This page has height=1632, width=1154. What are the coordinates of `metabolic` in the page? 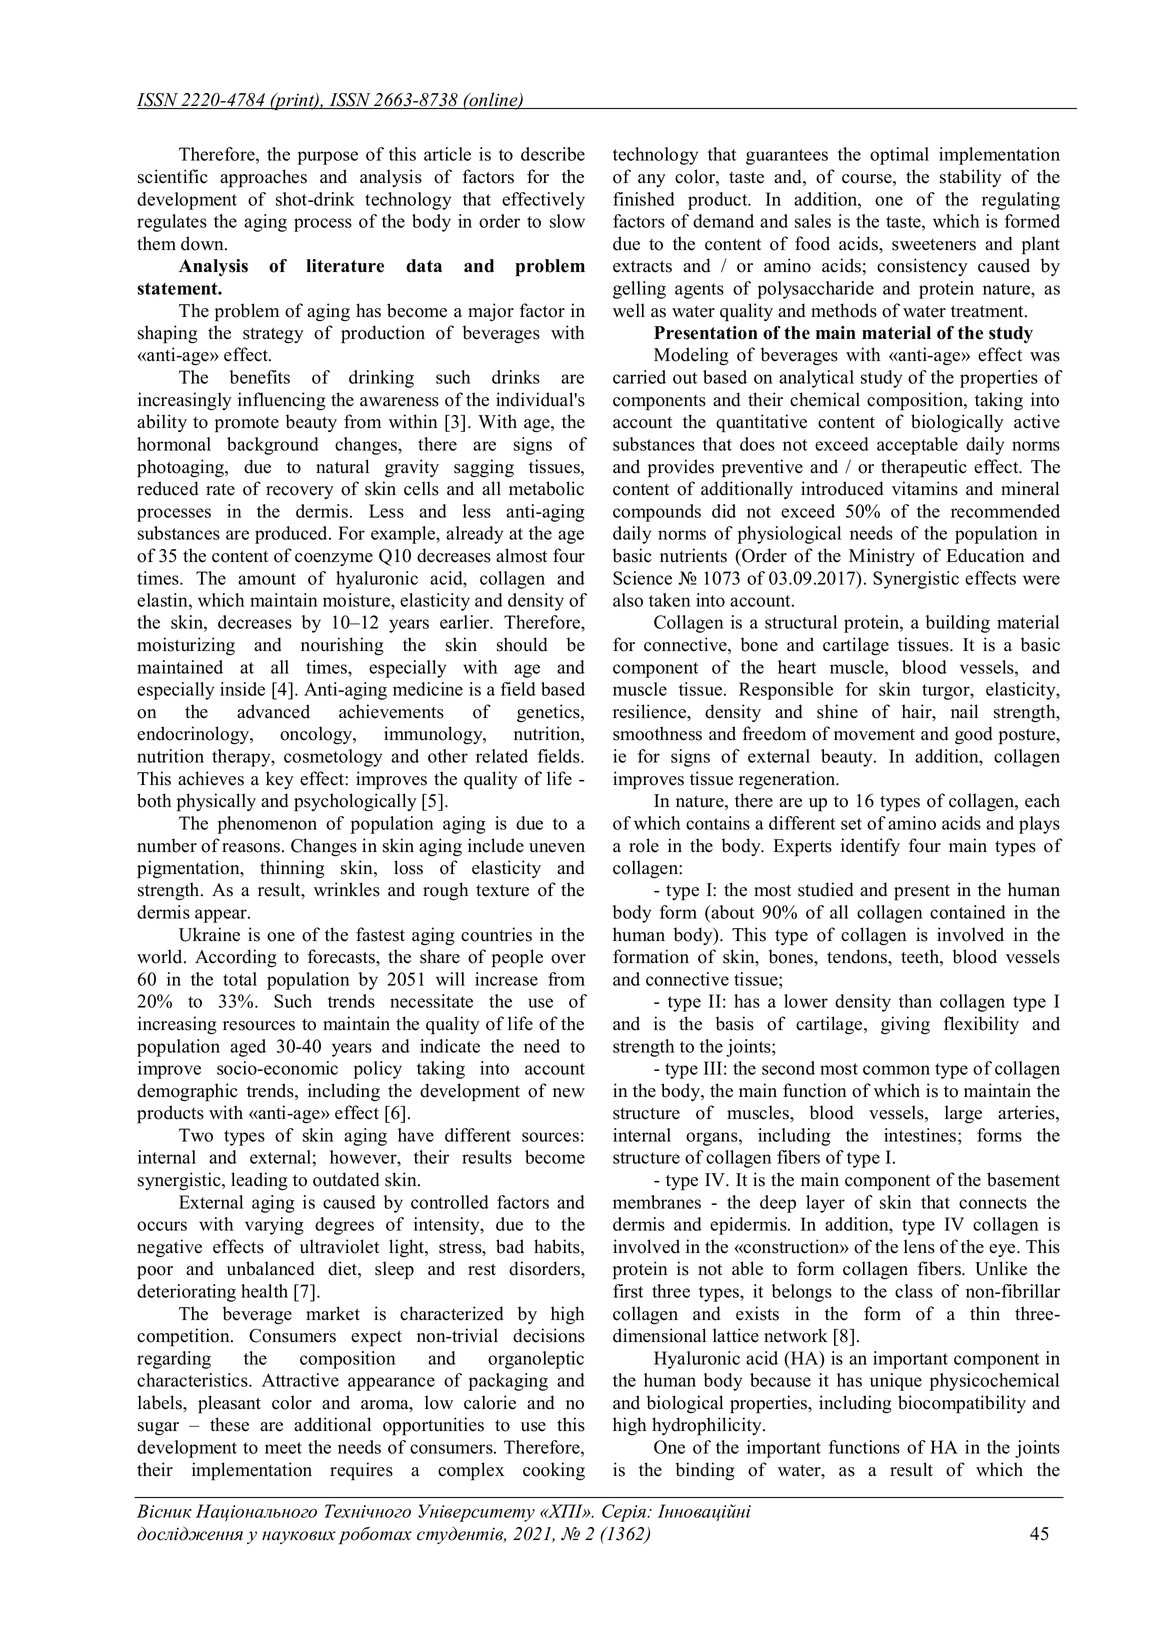 It's located at (546, 488).
